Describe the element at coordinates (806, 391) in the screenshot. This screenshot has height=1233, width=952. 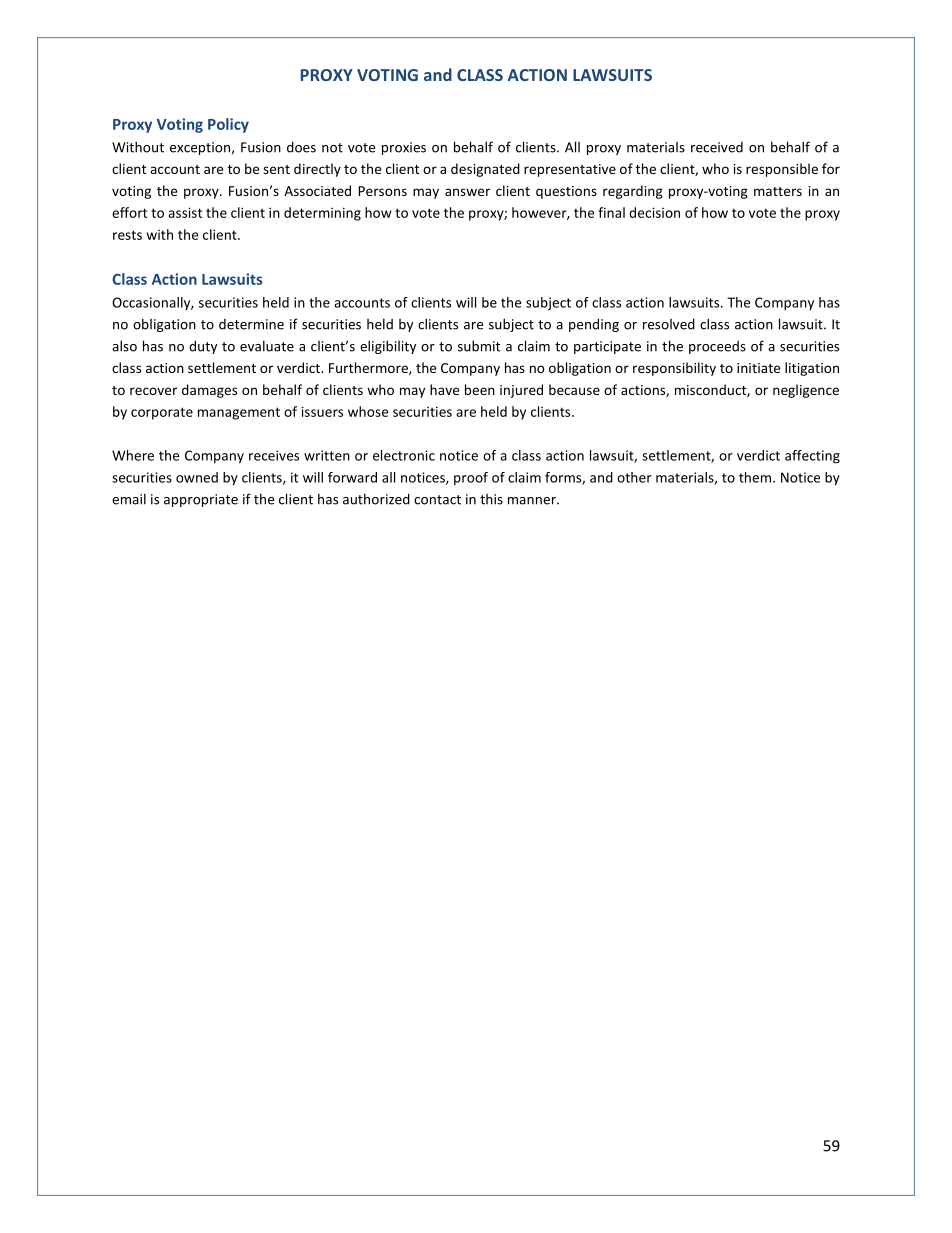
I see `negligence` at that location.
